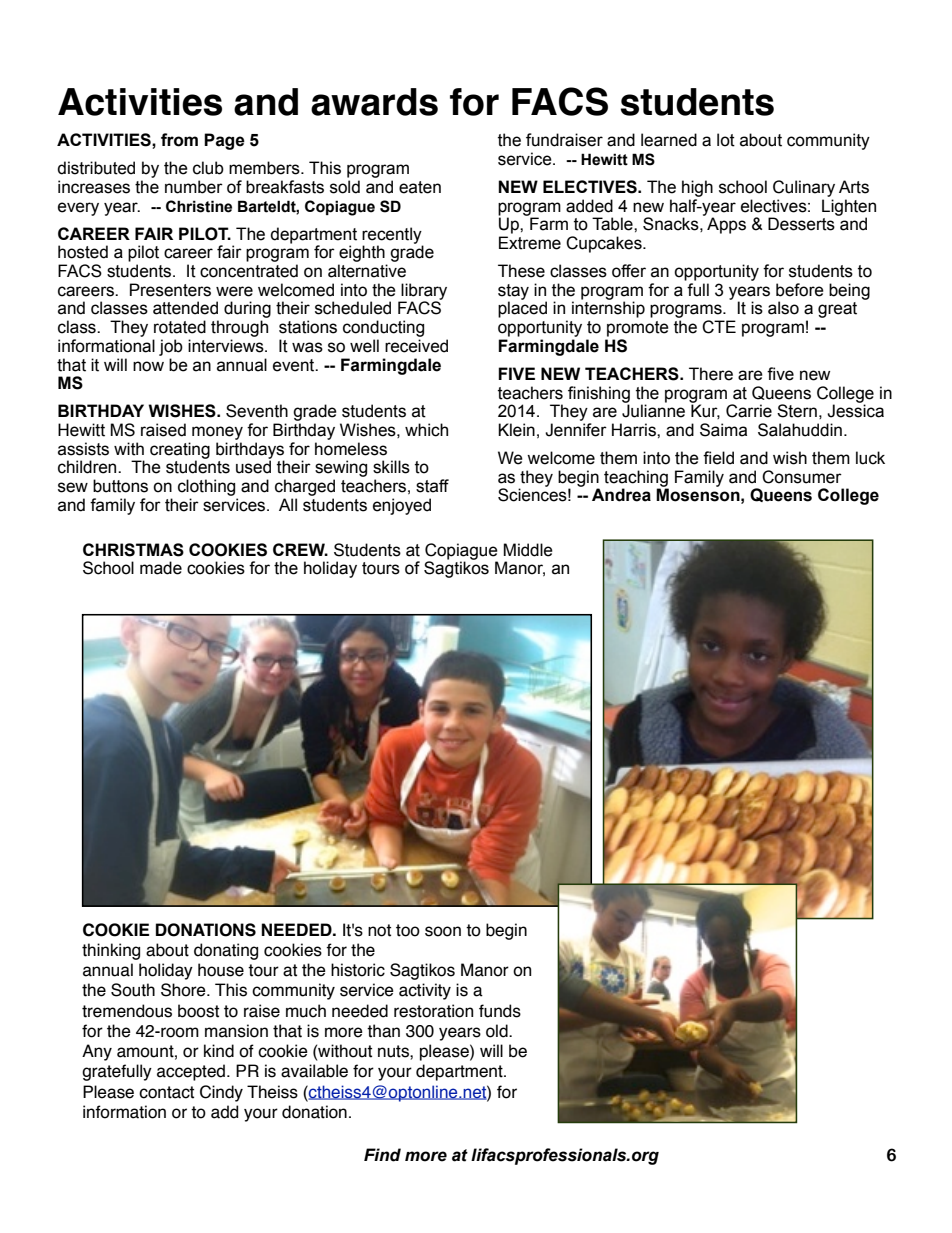 Image resolution: width=952 pixels, height=1233 pixels. What do you see at coordinates (420, 187) in the image?
I see `eaten` at bounding box center [420, 187].
